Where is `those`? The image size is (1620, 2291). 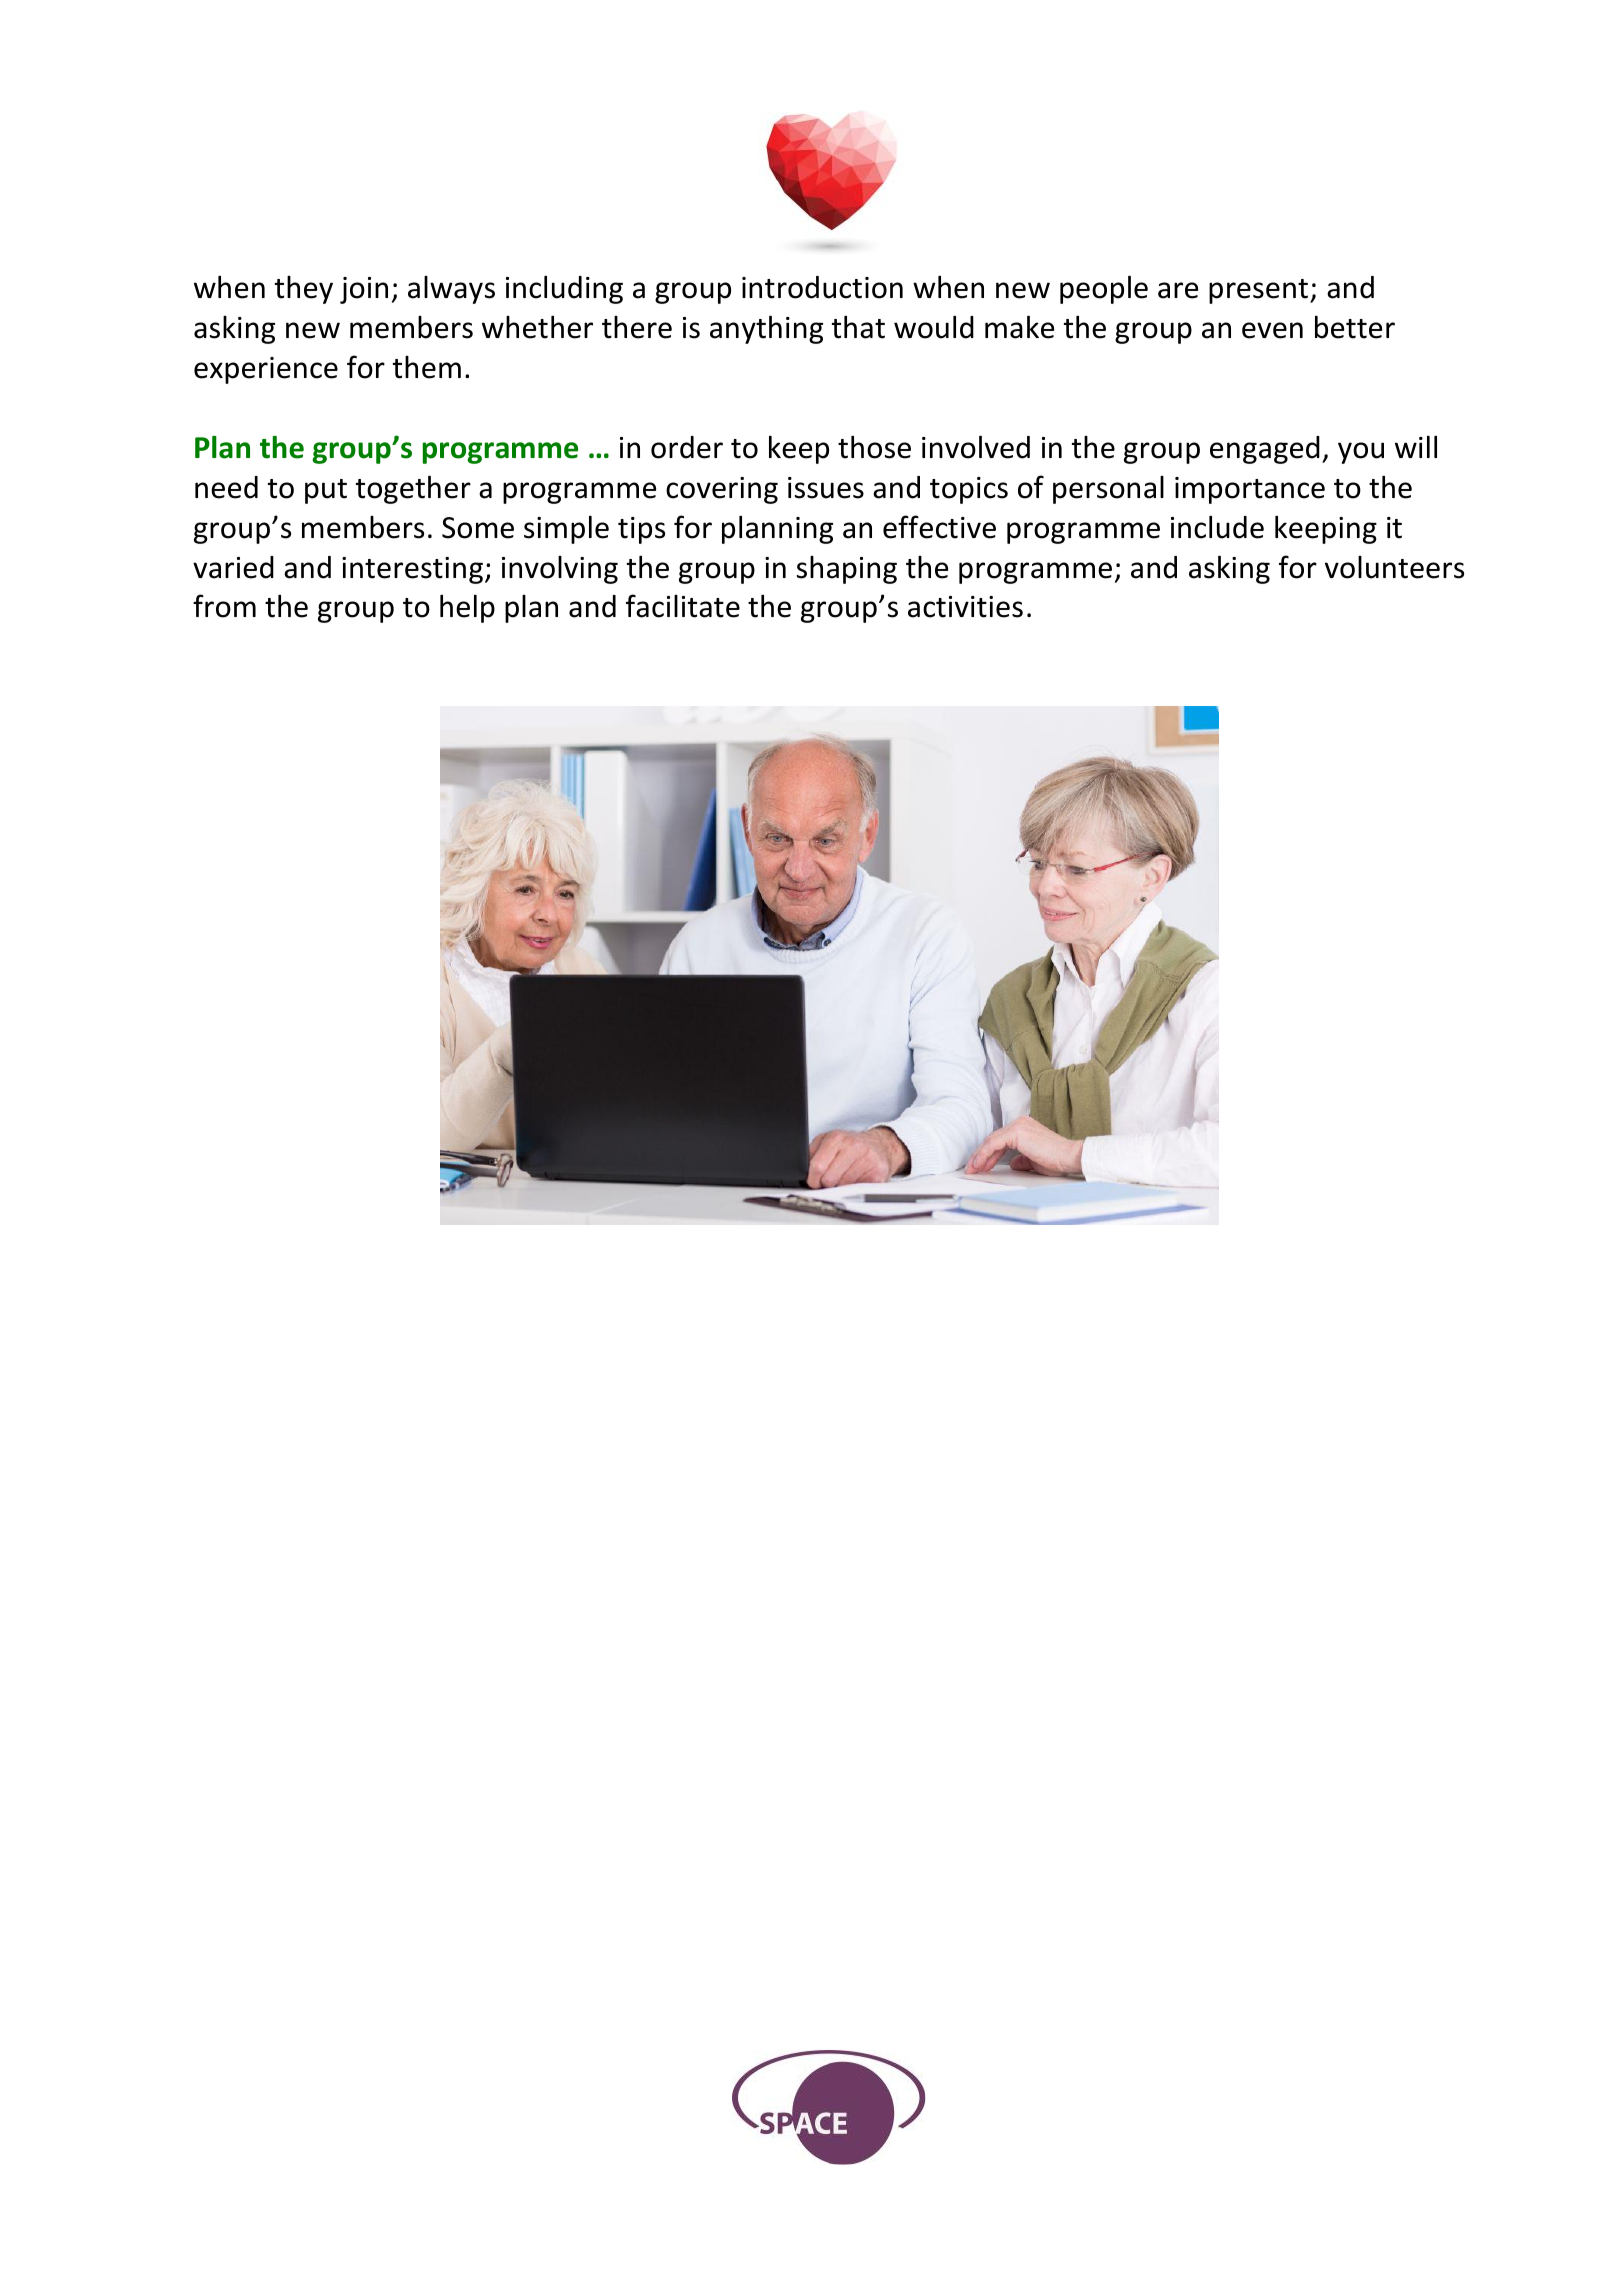 those is located at coordinates (874, 447).
